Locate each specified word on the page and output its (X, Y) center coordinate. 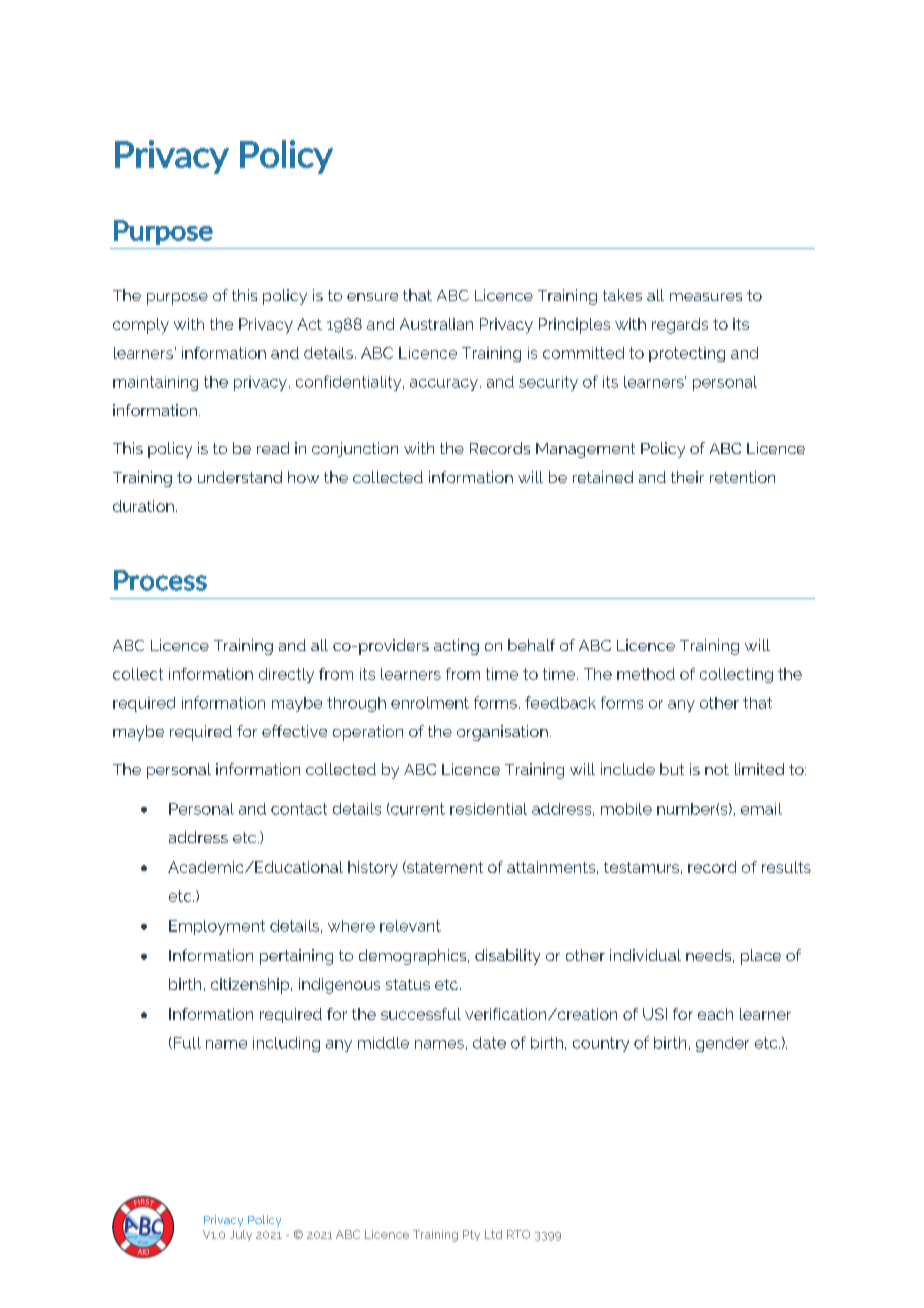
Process (160, 580)
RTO (518, 1234)
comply (141, 326)
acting (456, 647)
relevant (410, 926)
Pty (471, 1235)
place (761, 957)
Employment (217, 927)
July (241, 1235)
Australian (436, 324)
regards (680, 326)
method (646, 674)
